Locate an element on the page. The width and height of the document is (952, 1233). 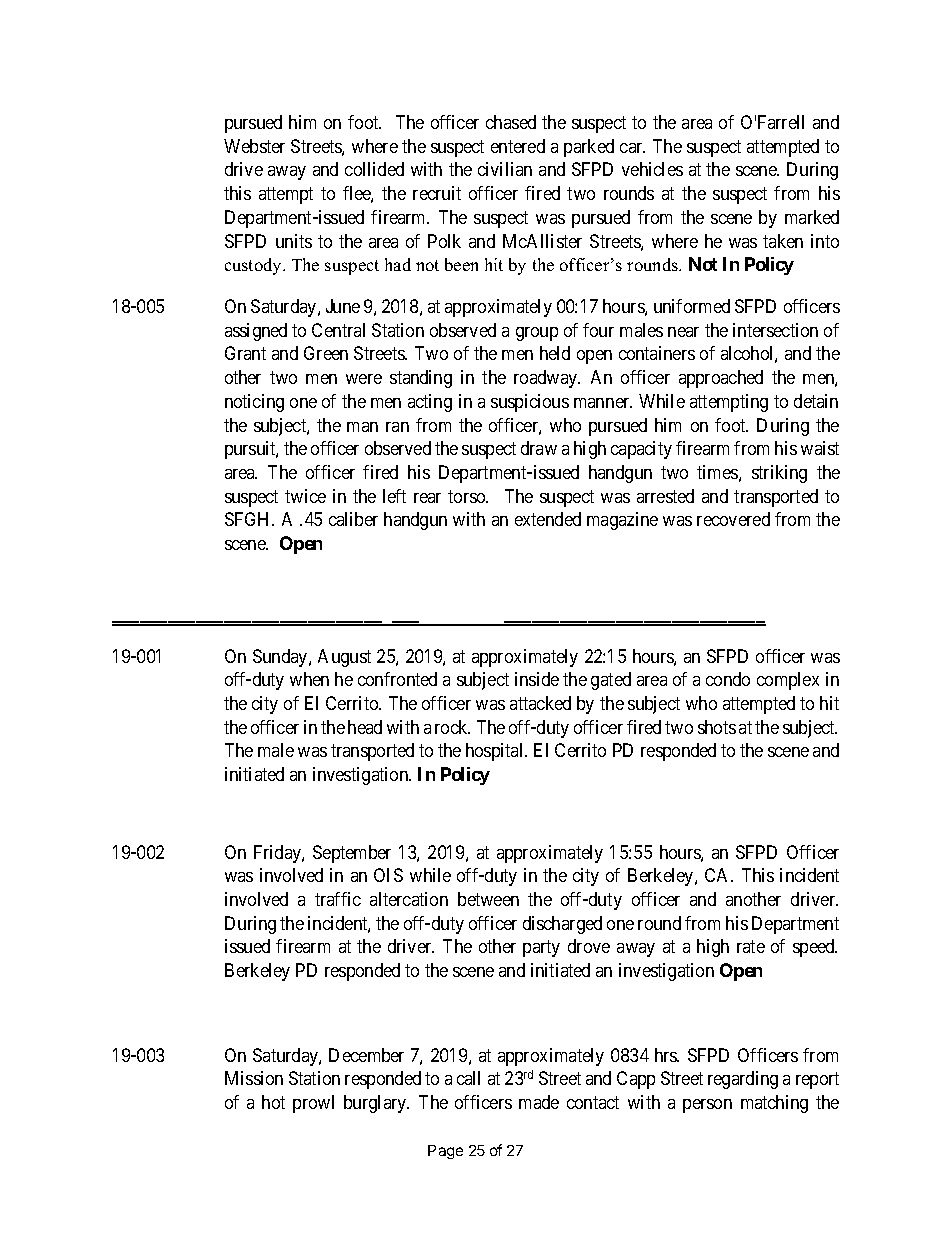
condo is located at coordinates (728, 679).
